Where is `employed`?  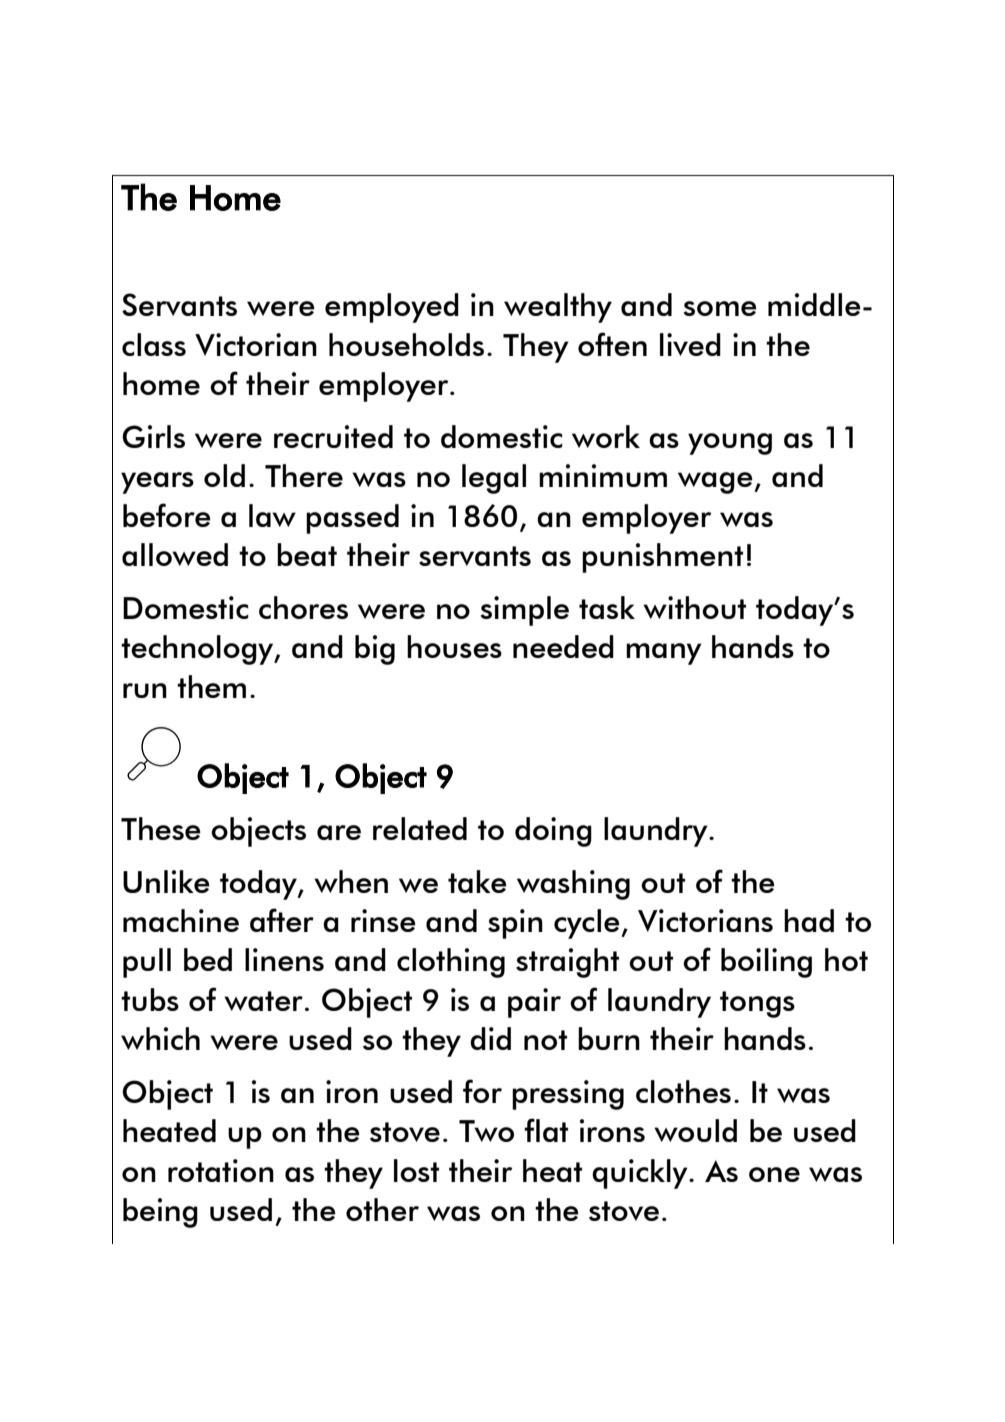
employed is located at coordinates (392, 308).
